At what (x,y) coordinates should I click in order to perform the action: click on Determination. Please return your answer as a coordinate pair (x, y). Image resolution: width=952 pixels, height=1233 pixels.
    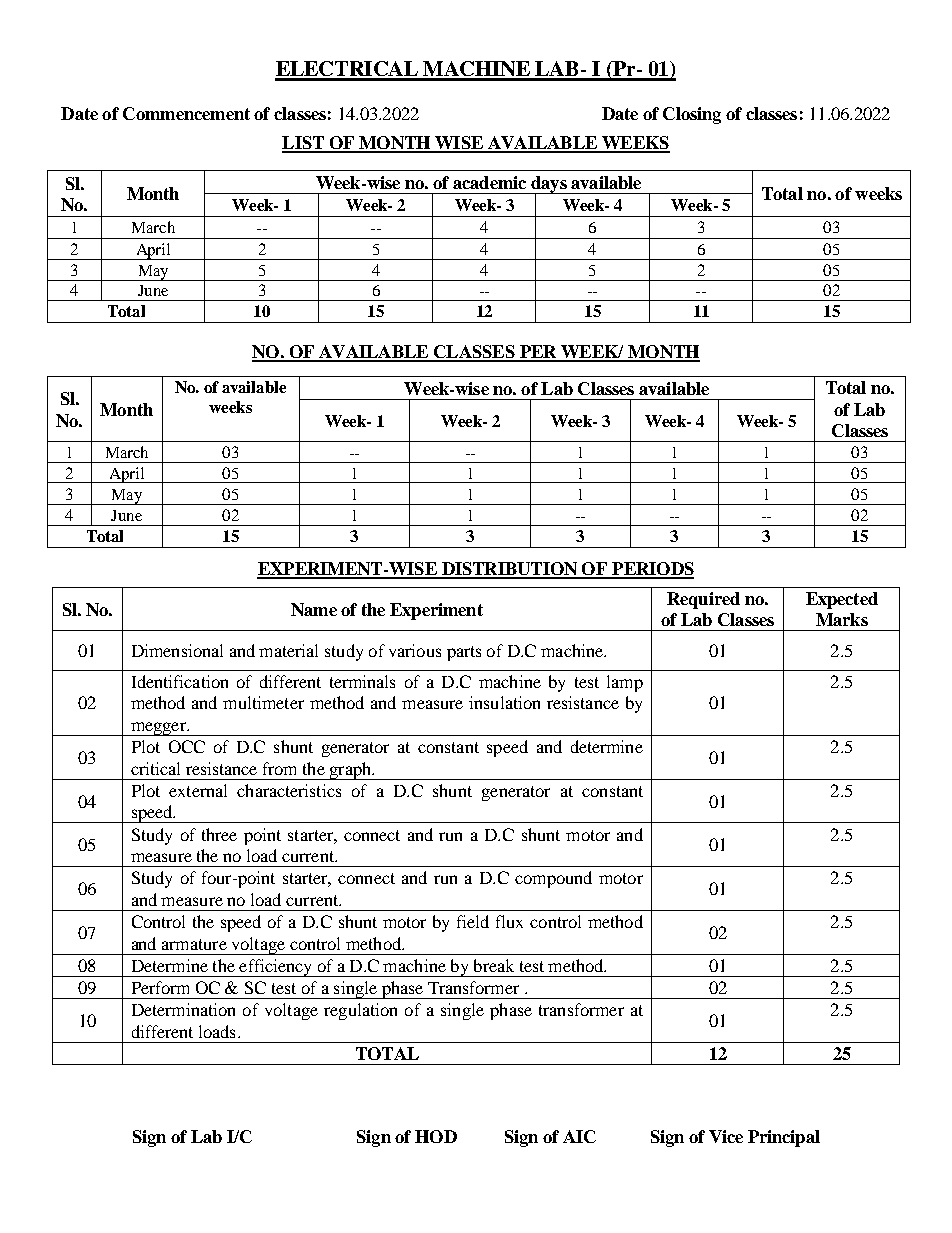
    Looking at the image, I should click on (183, 1009).
